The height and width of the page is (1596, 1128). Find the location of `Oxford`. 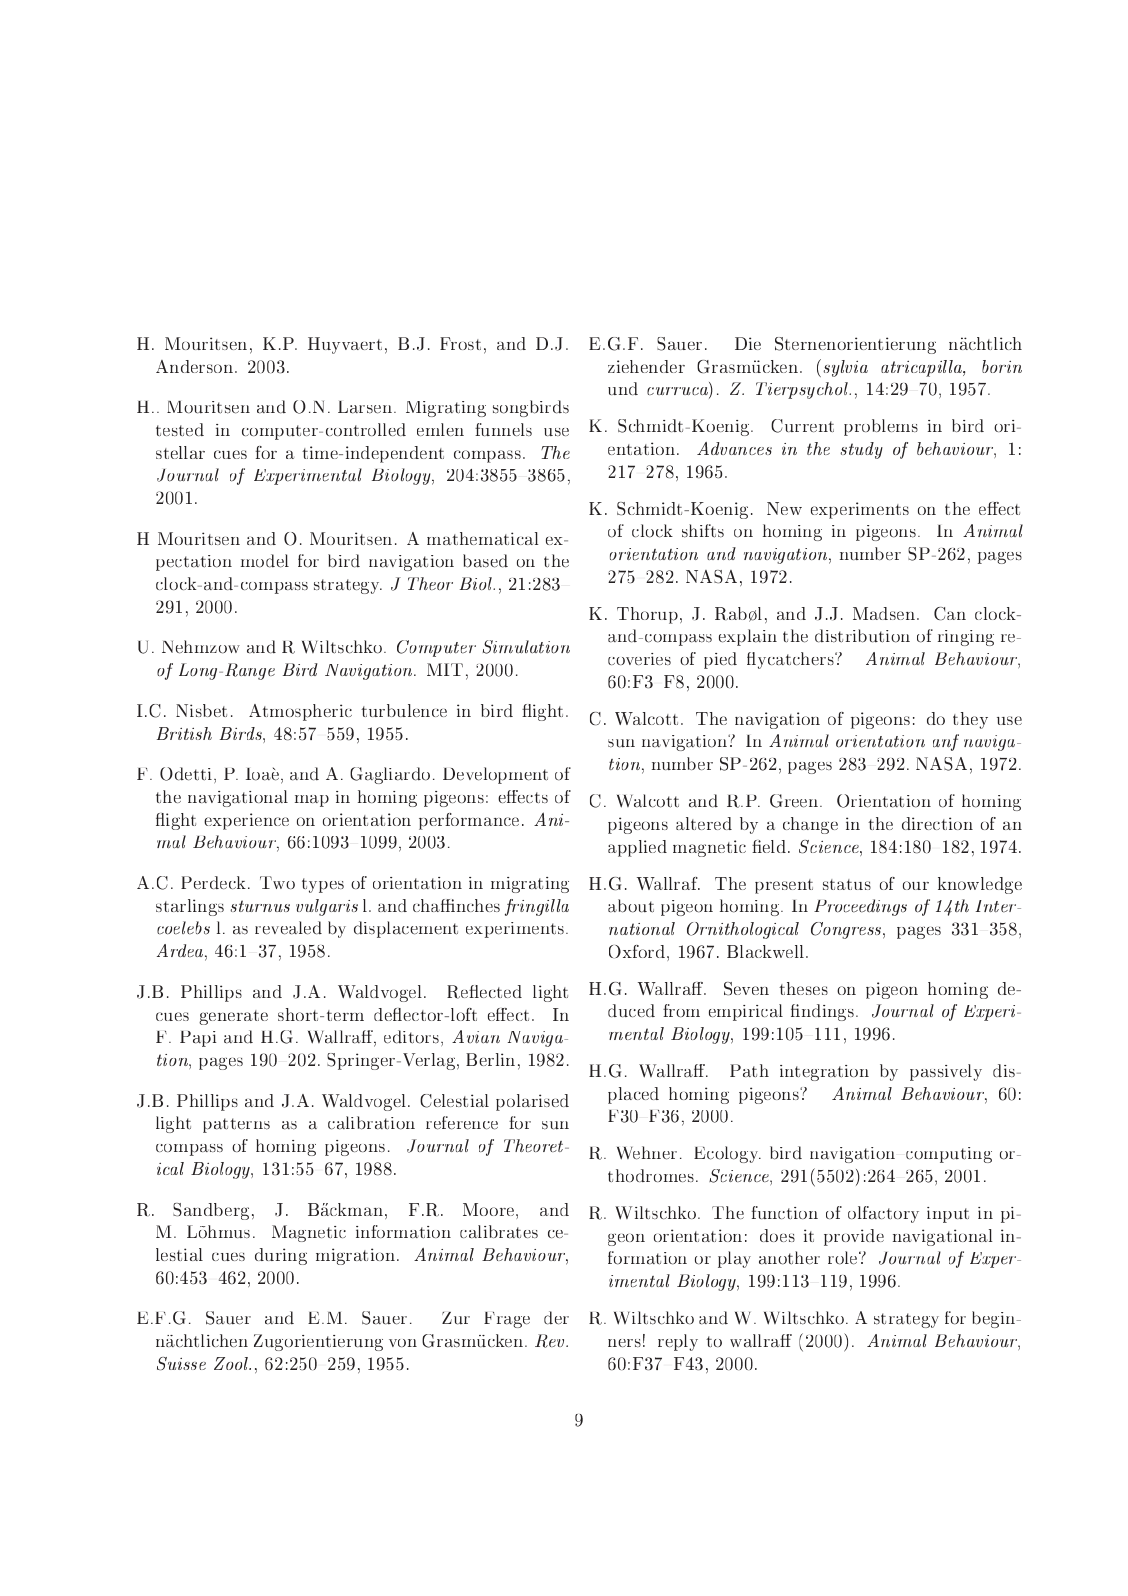

Oxford is located at coordinates (637, 951).
